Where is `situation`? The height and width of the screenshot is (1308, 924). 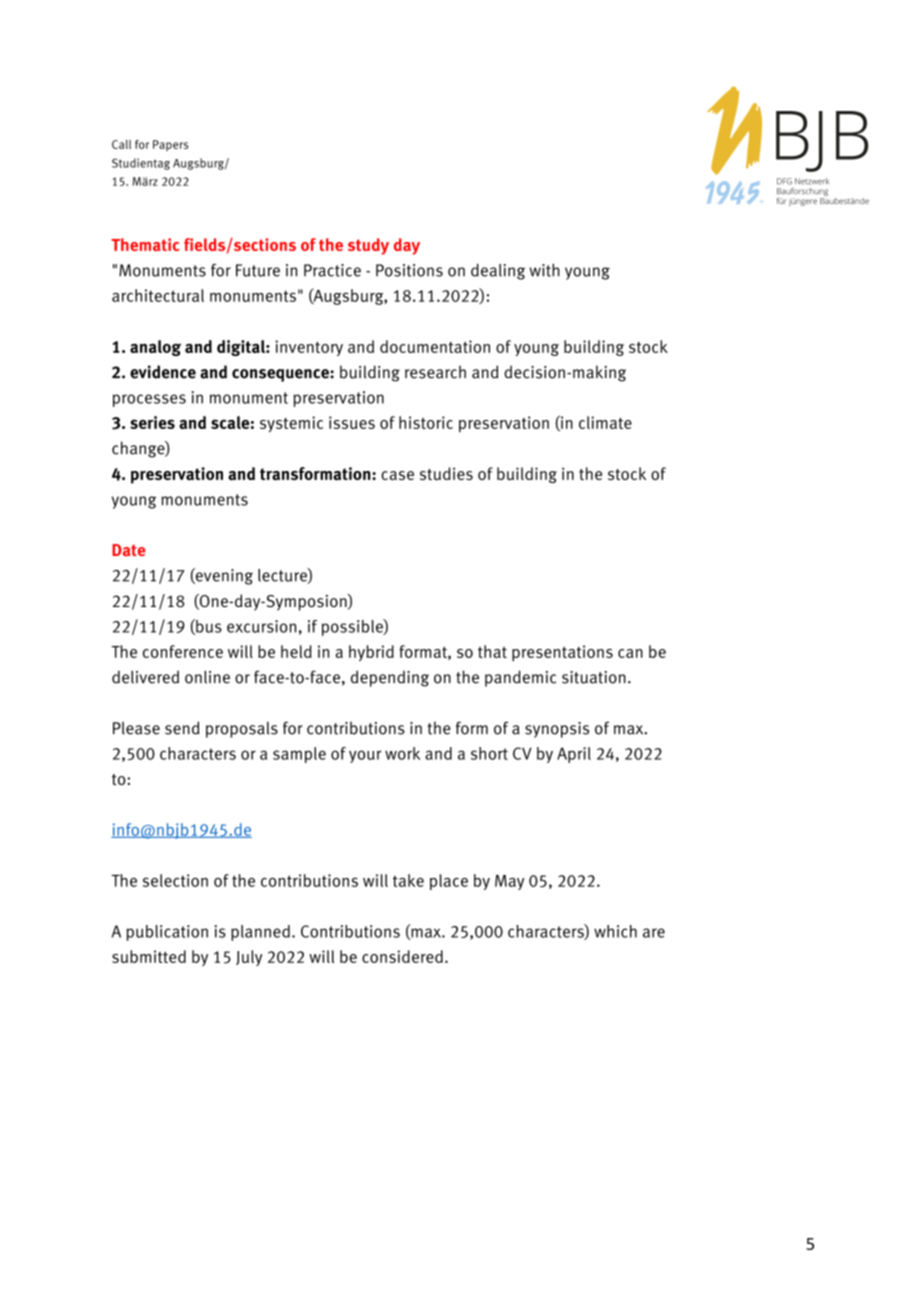 situation is located at coordinates (594, 677).
